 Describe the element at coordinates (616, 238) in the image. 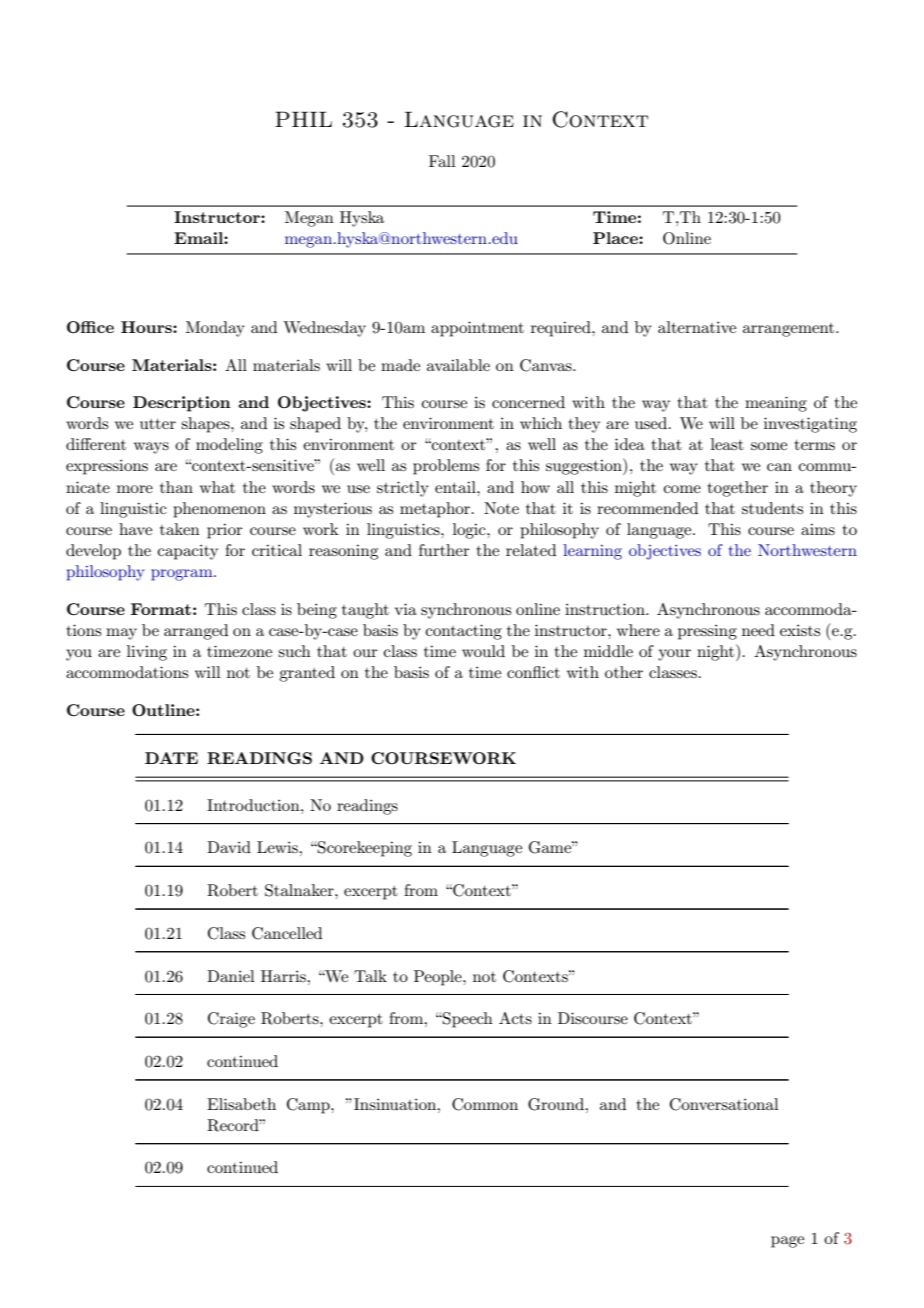

I see `Place` at that location.
